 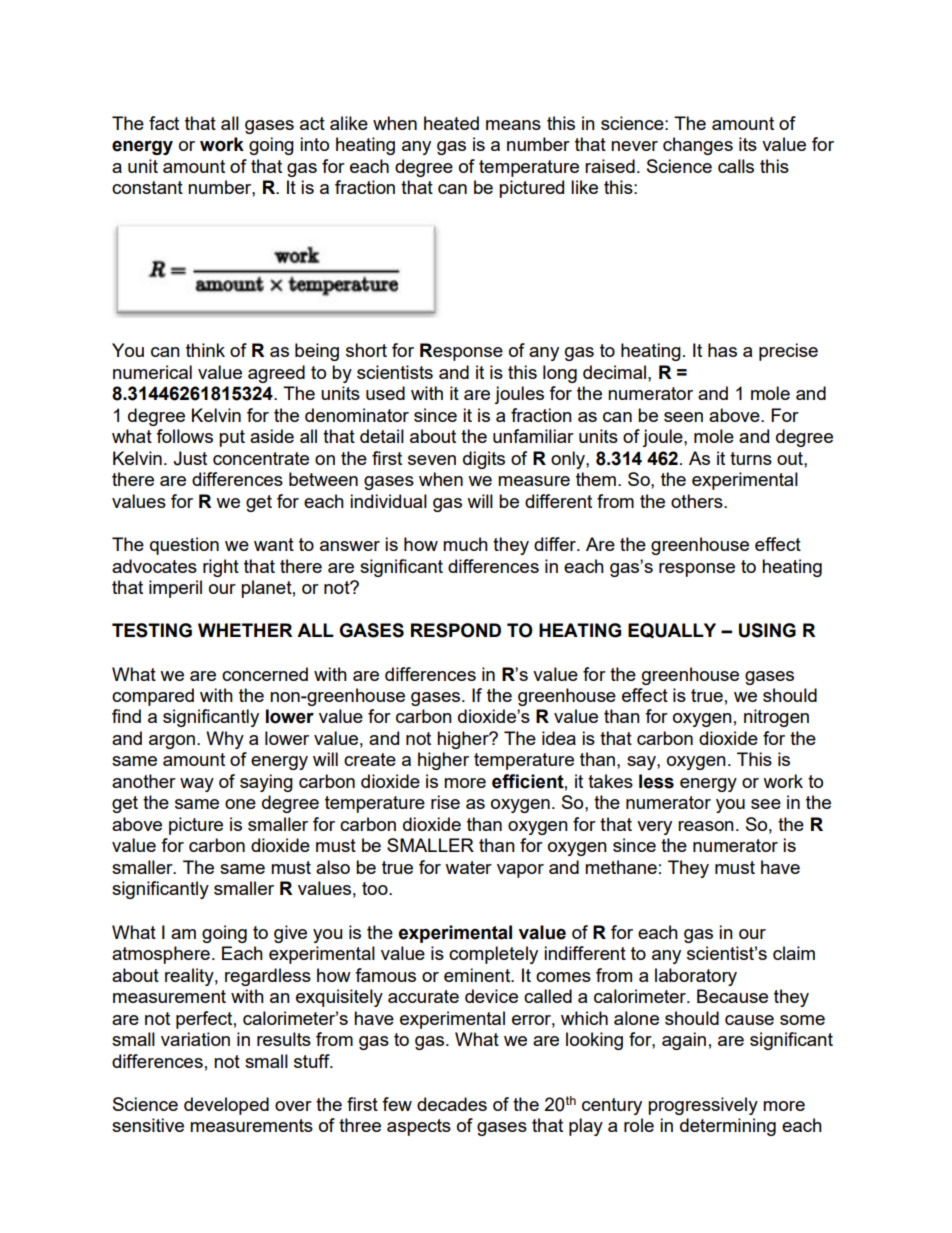 I want to click on think, so click(x=205, y=350).
